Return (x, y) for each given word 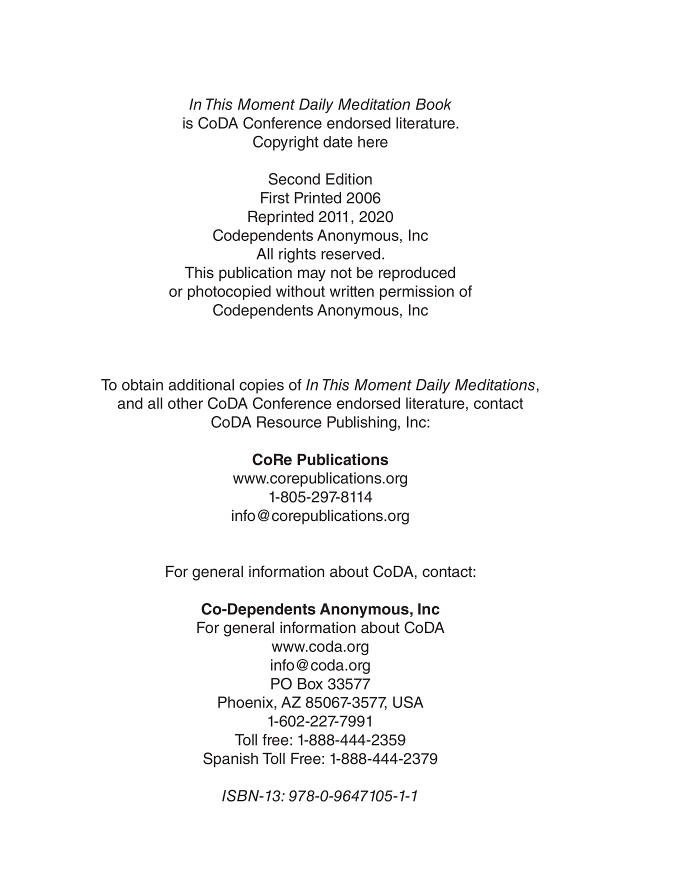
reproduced (417, 274)
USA (408, 702)
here (373, 142)
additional (201, 385)
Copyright (286, 143)
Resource (289, 422)
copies (261, 386)
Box (310, 684)
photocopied (229, 292)
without (300, 291)
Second (294, 179)
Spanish (230, 760)
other (185, 403)
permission (417, 292)
